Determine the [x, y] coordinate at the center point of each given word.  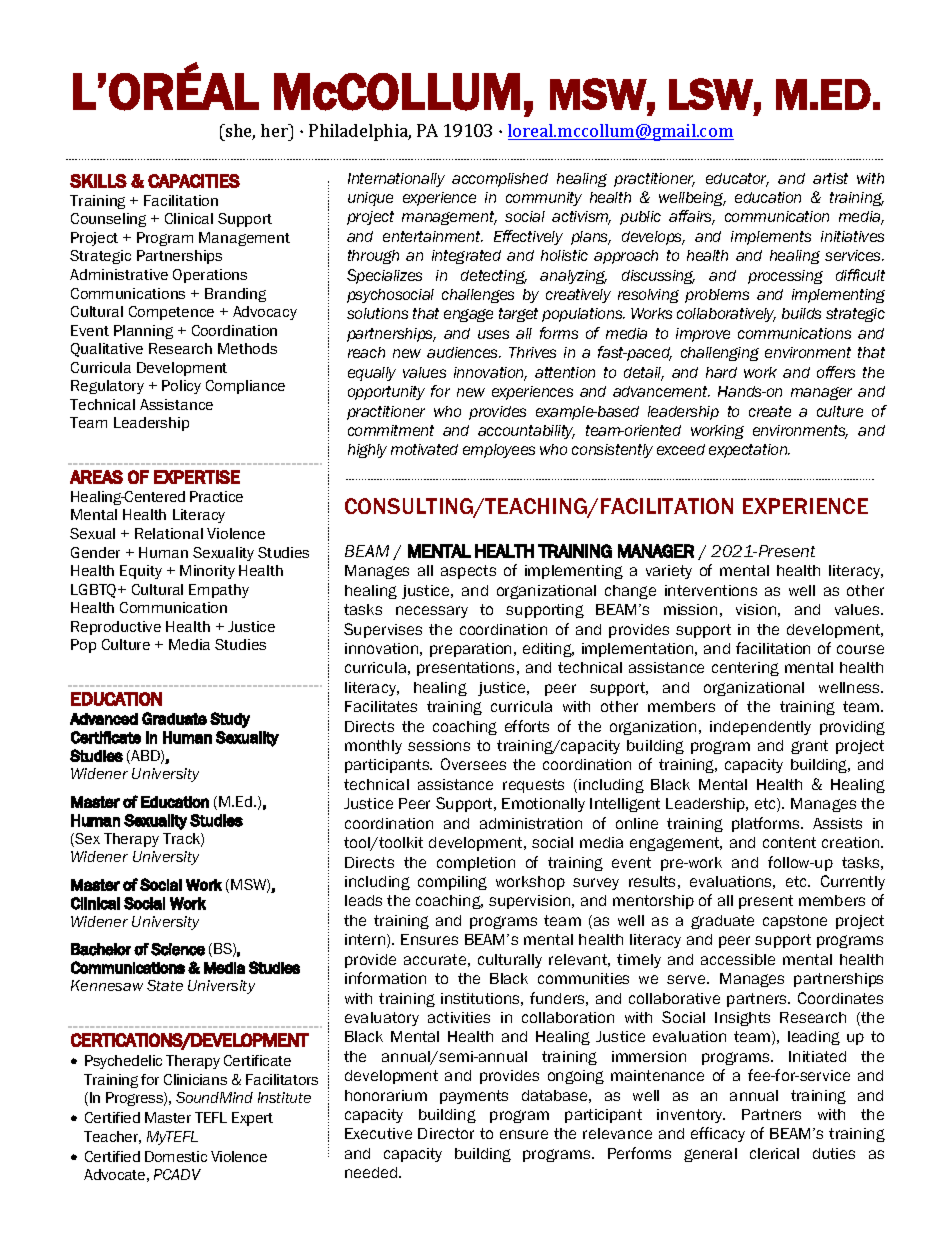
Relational [169, 533]
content [789, 842]
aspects [468, 572]
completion [476, 864]
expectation [749, 451]
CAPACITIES [194, 181]
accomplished [500, 180]
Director [446, 1133]
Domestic [176, 1156]
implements [771, 238]
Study [230, 720]
